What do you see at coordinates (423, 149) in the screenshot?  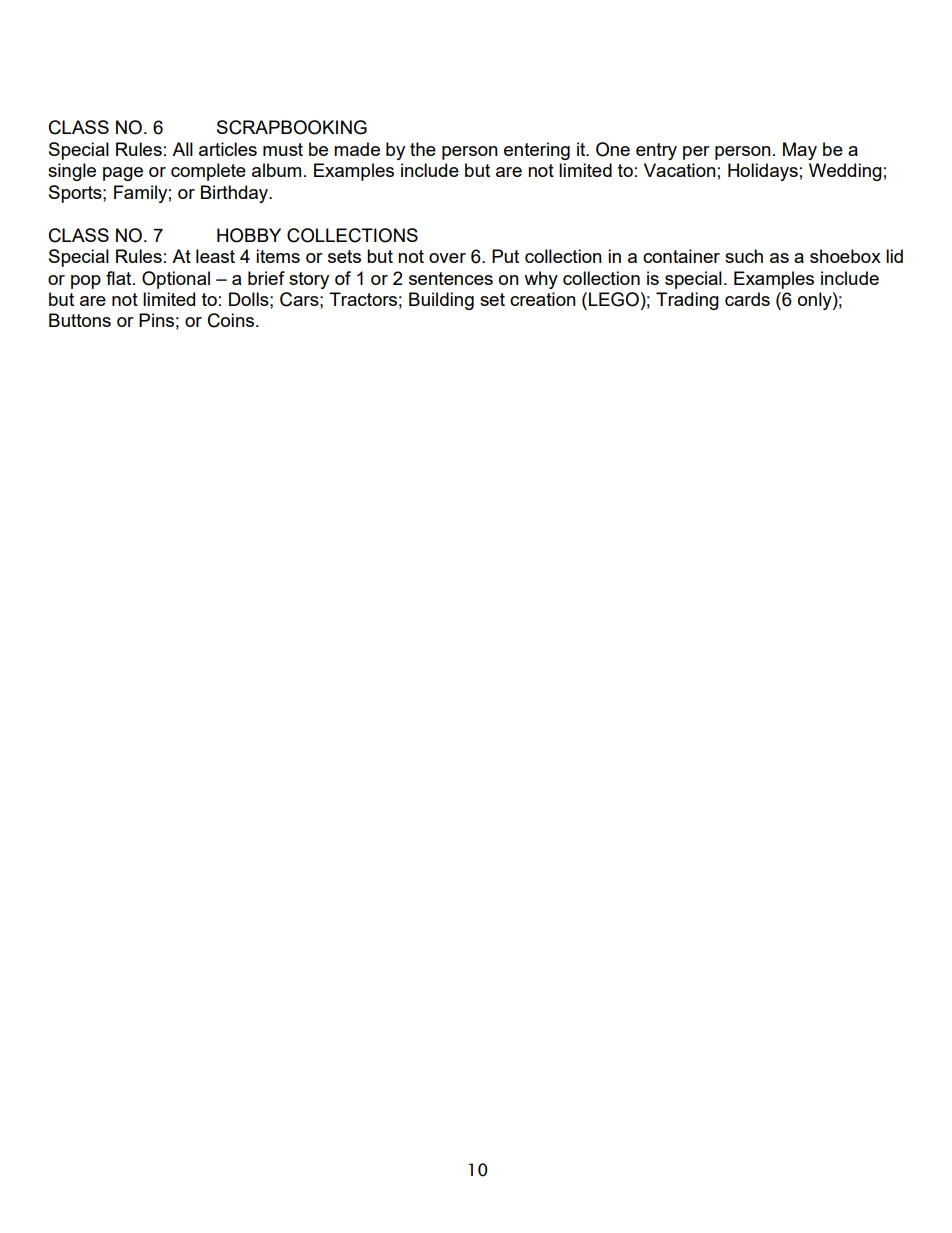 I see `the` at bounding box center [423, 149].
